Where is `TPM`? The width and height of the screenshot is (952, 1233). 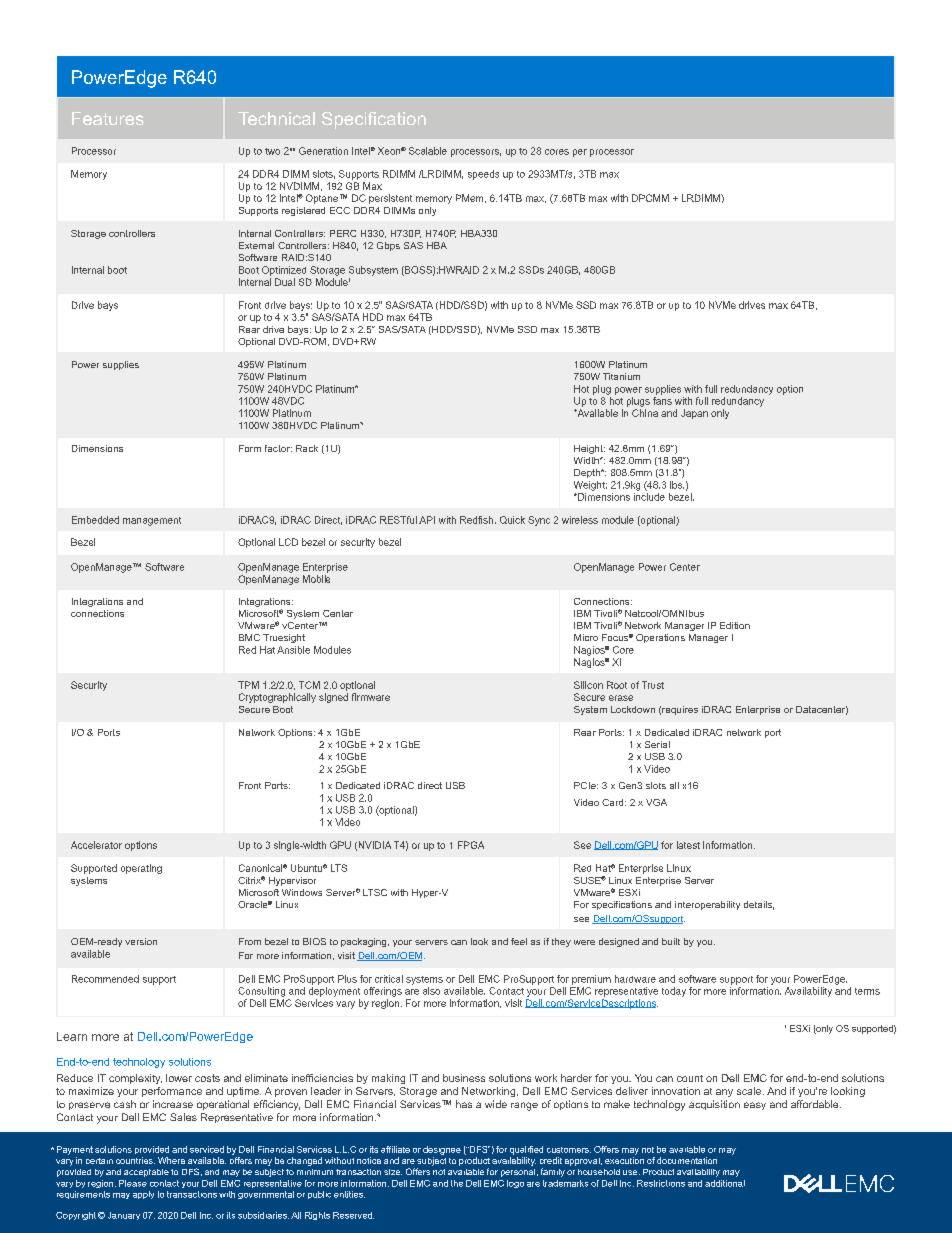
TPM is located at coordinates (248, 685).
